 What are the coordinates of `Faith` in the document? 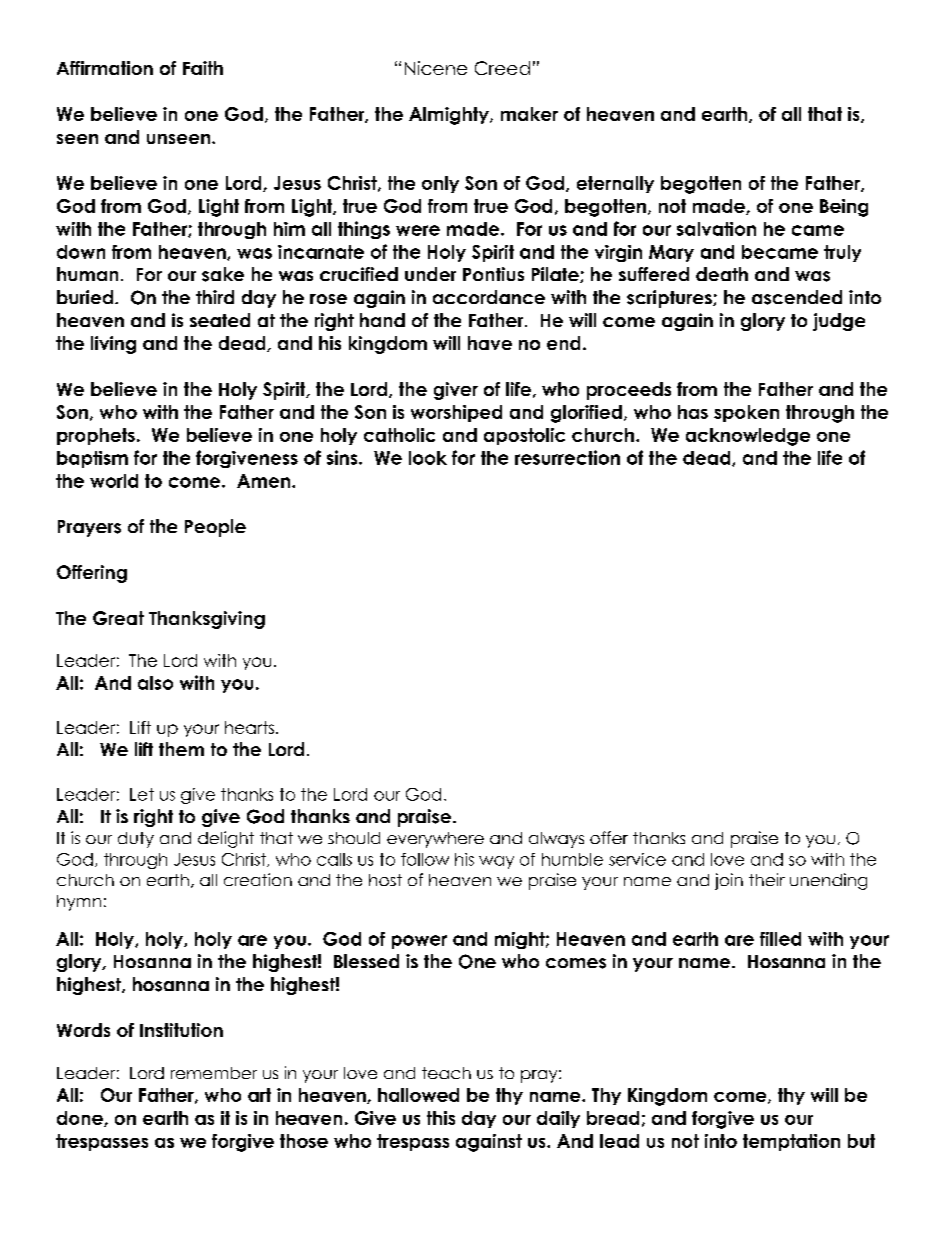 It's located at (203, 68).
